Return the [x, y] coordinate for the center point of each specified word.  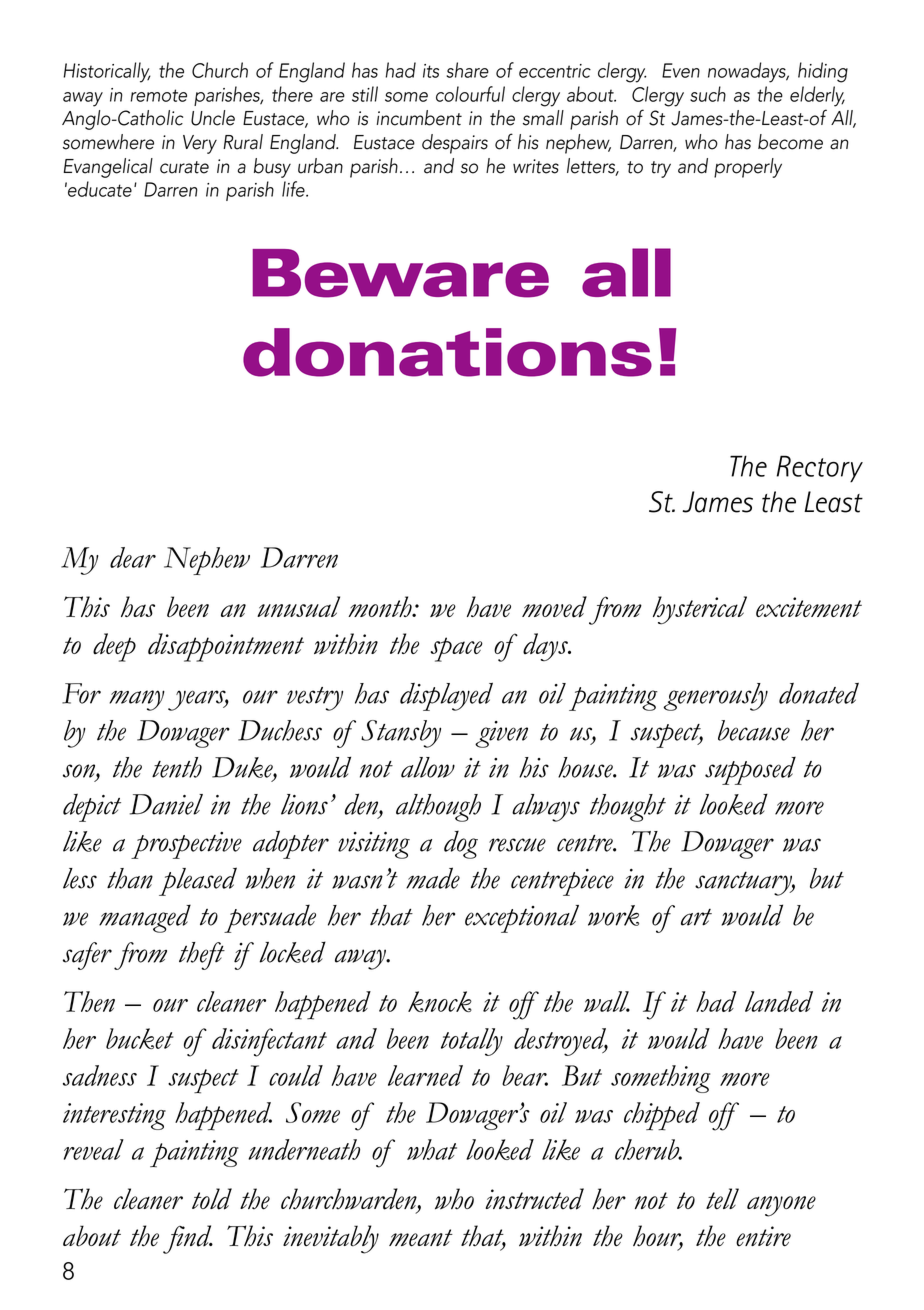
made [433, 878]
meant [421, 1238]
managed [145, 918]
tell [722, 1199]
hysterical [700, 610]
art [696, 917]
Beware [400, 273]
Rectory [820, 469]
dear [133, 557]
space [457, 649]
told [212, 1199]
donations [447, 352]
